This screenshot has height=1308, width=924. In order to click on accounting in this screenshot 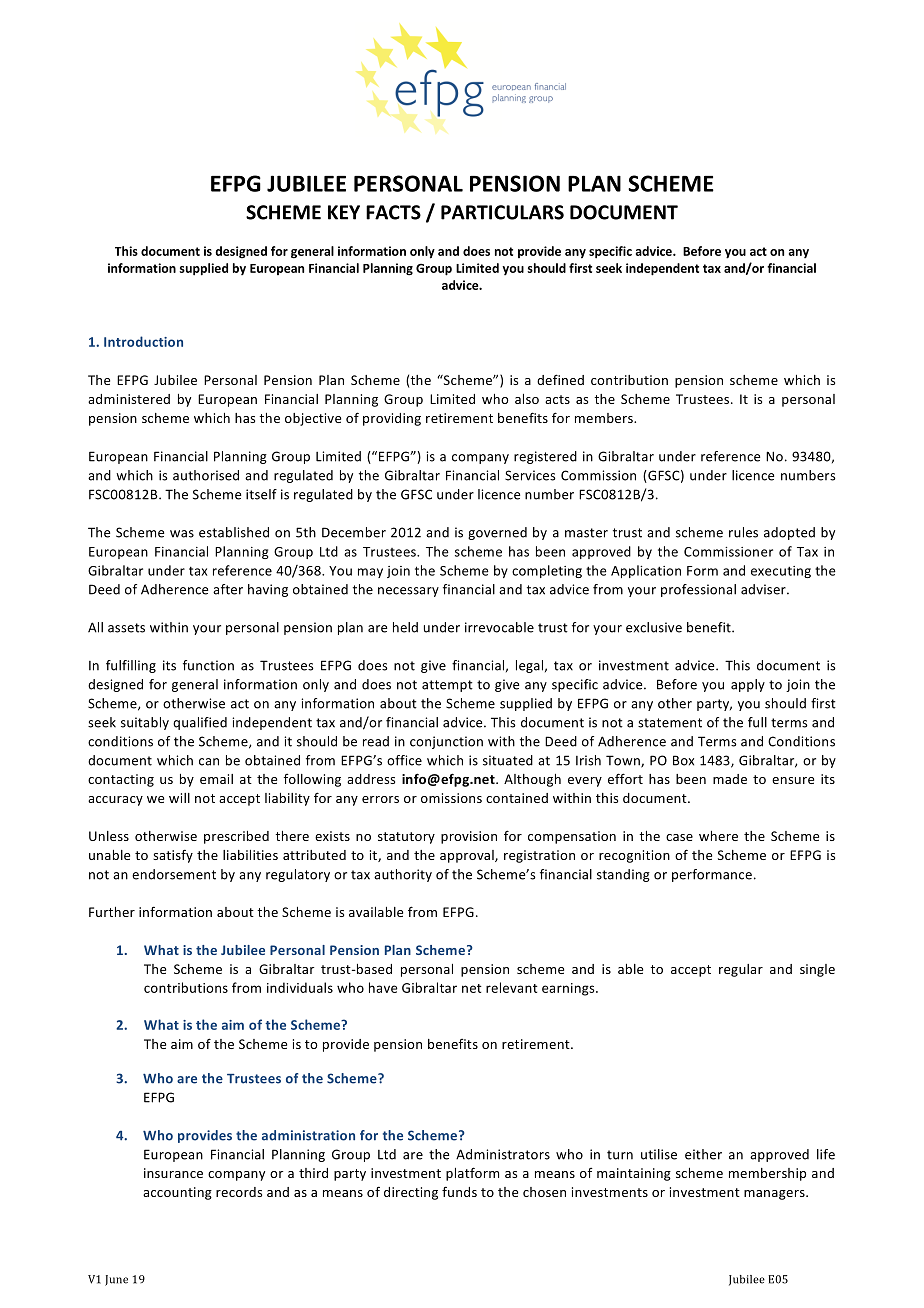, I will do `click(177, 1193)`.
